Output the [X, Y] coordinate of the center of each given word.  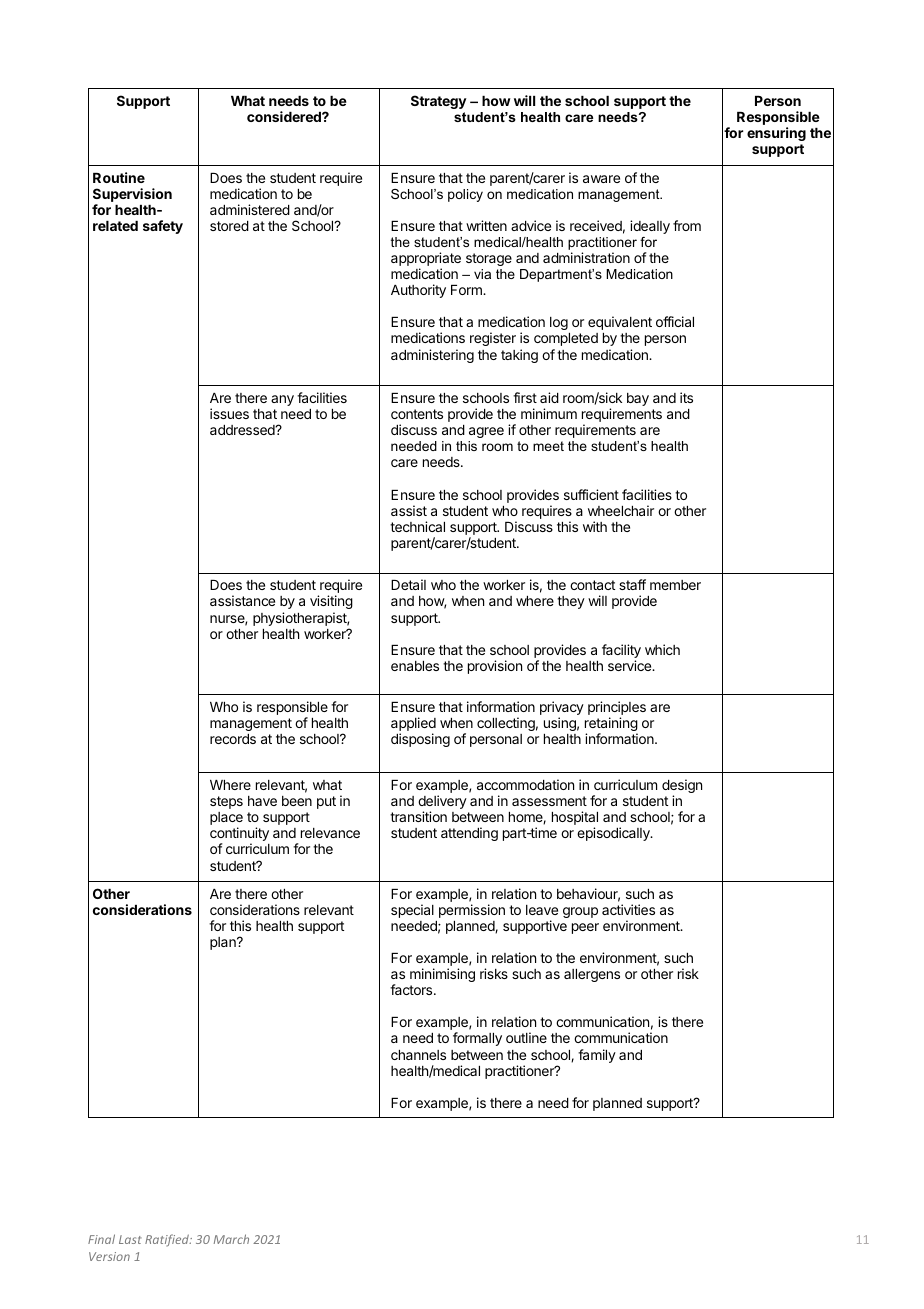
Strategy [439, 102]
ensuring [776, 134]
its [686, 397]
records [233, 739]
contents [417, 414]
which [662, 649]
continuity [239, 835]
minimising [442, 975]
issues [229, 413]
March [231, 1239]
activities [628, 909]
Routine [119, 177]
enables [415, 666]
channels [418, 1055]
